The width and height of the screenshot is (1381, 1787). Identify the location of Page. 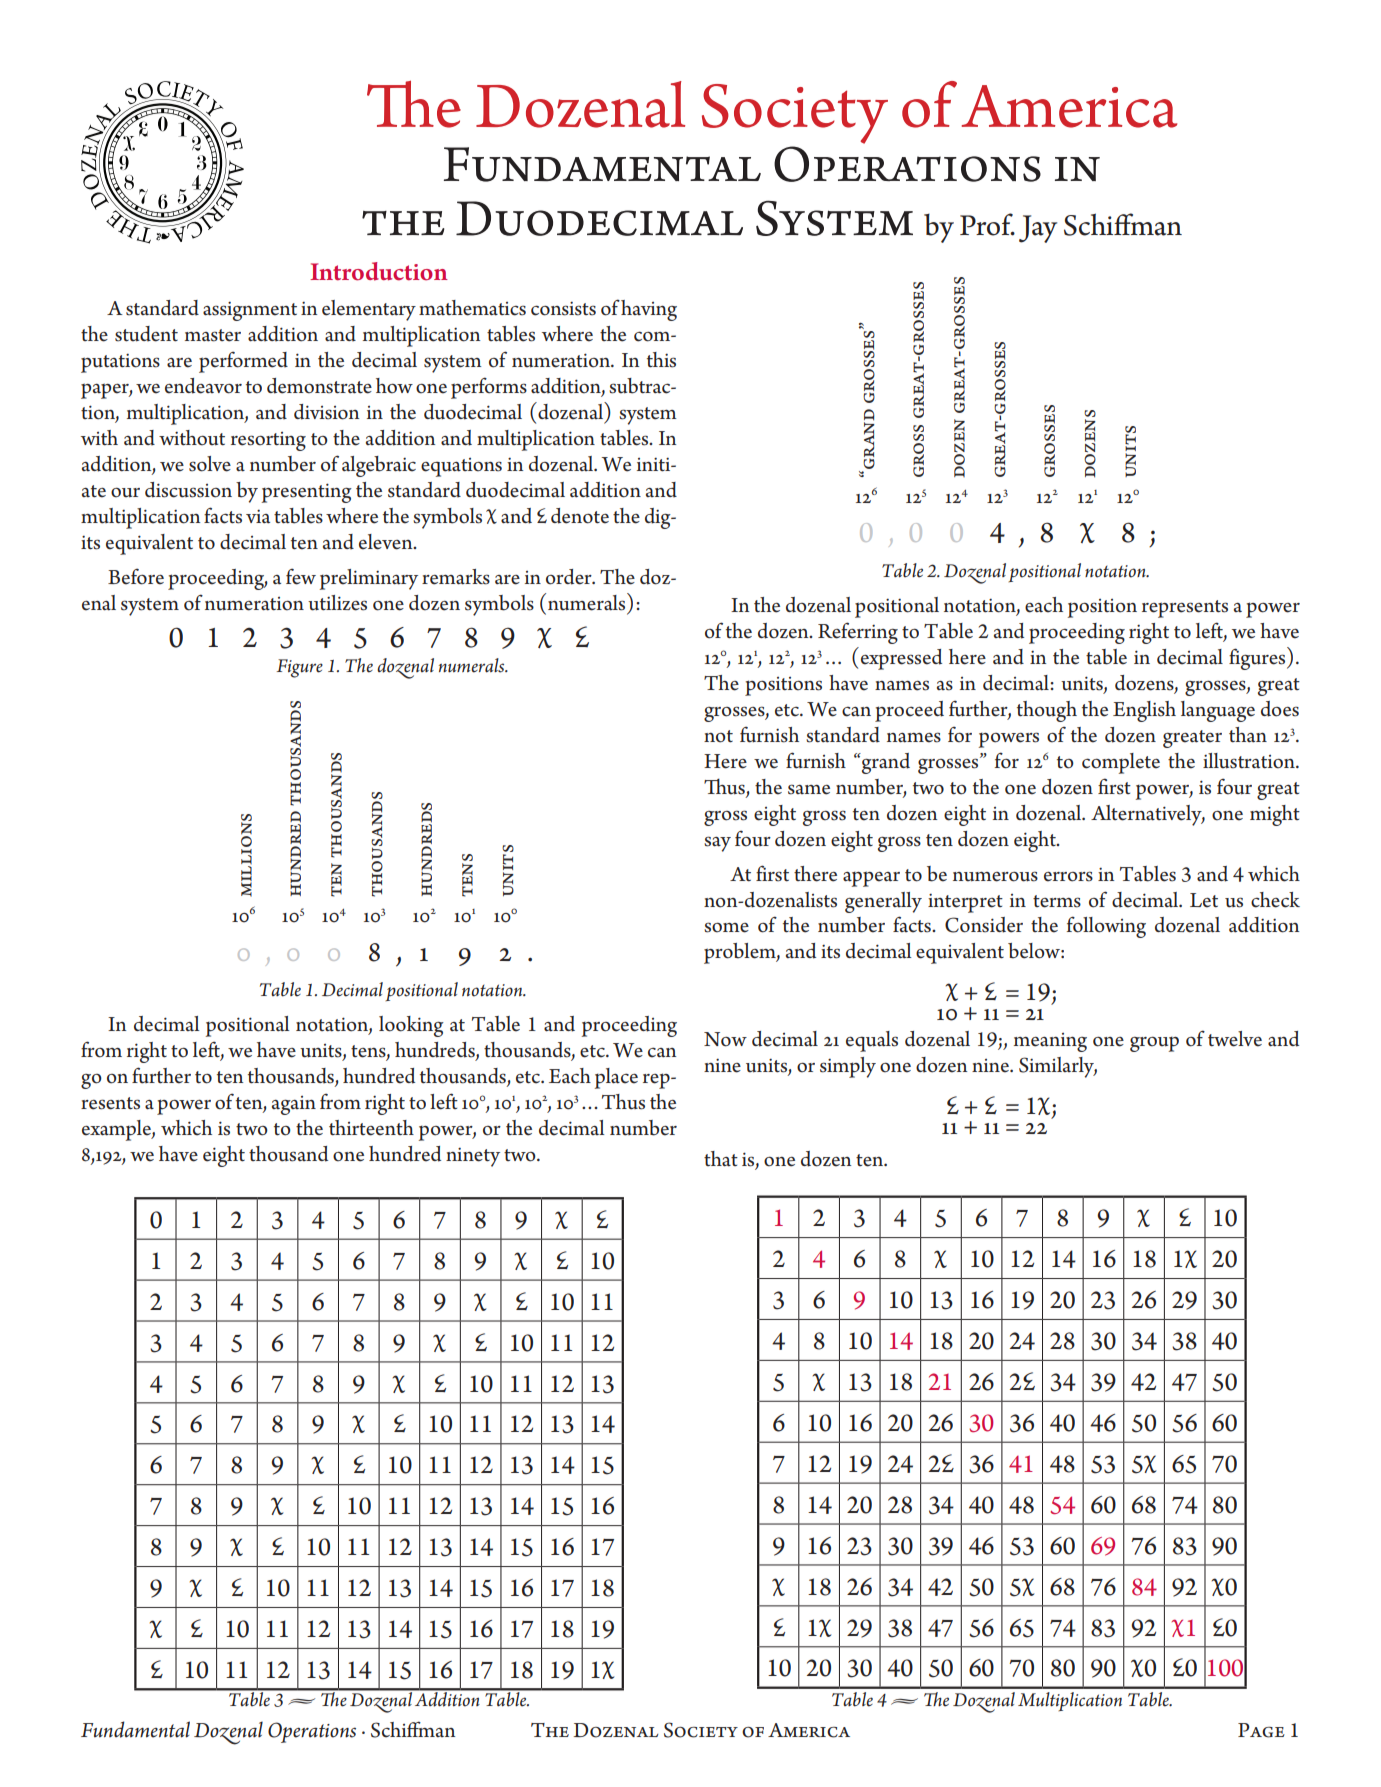
(1261, 1730).
